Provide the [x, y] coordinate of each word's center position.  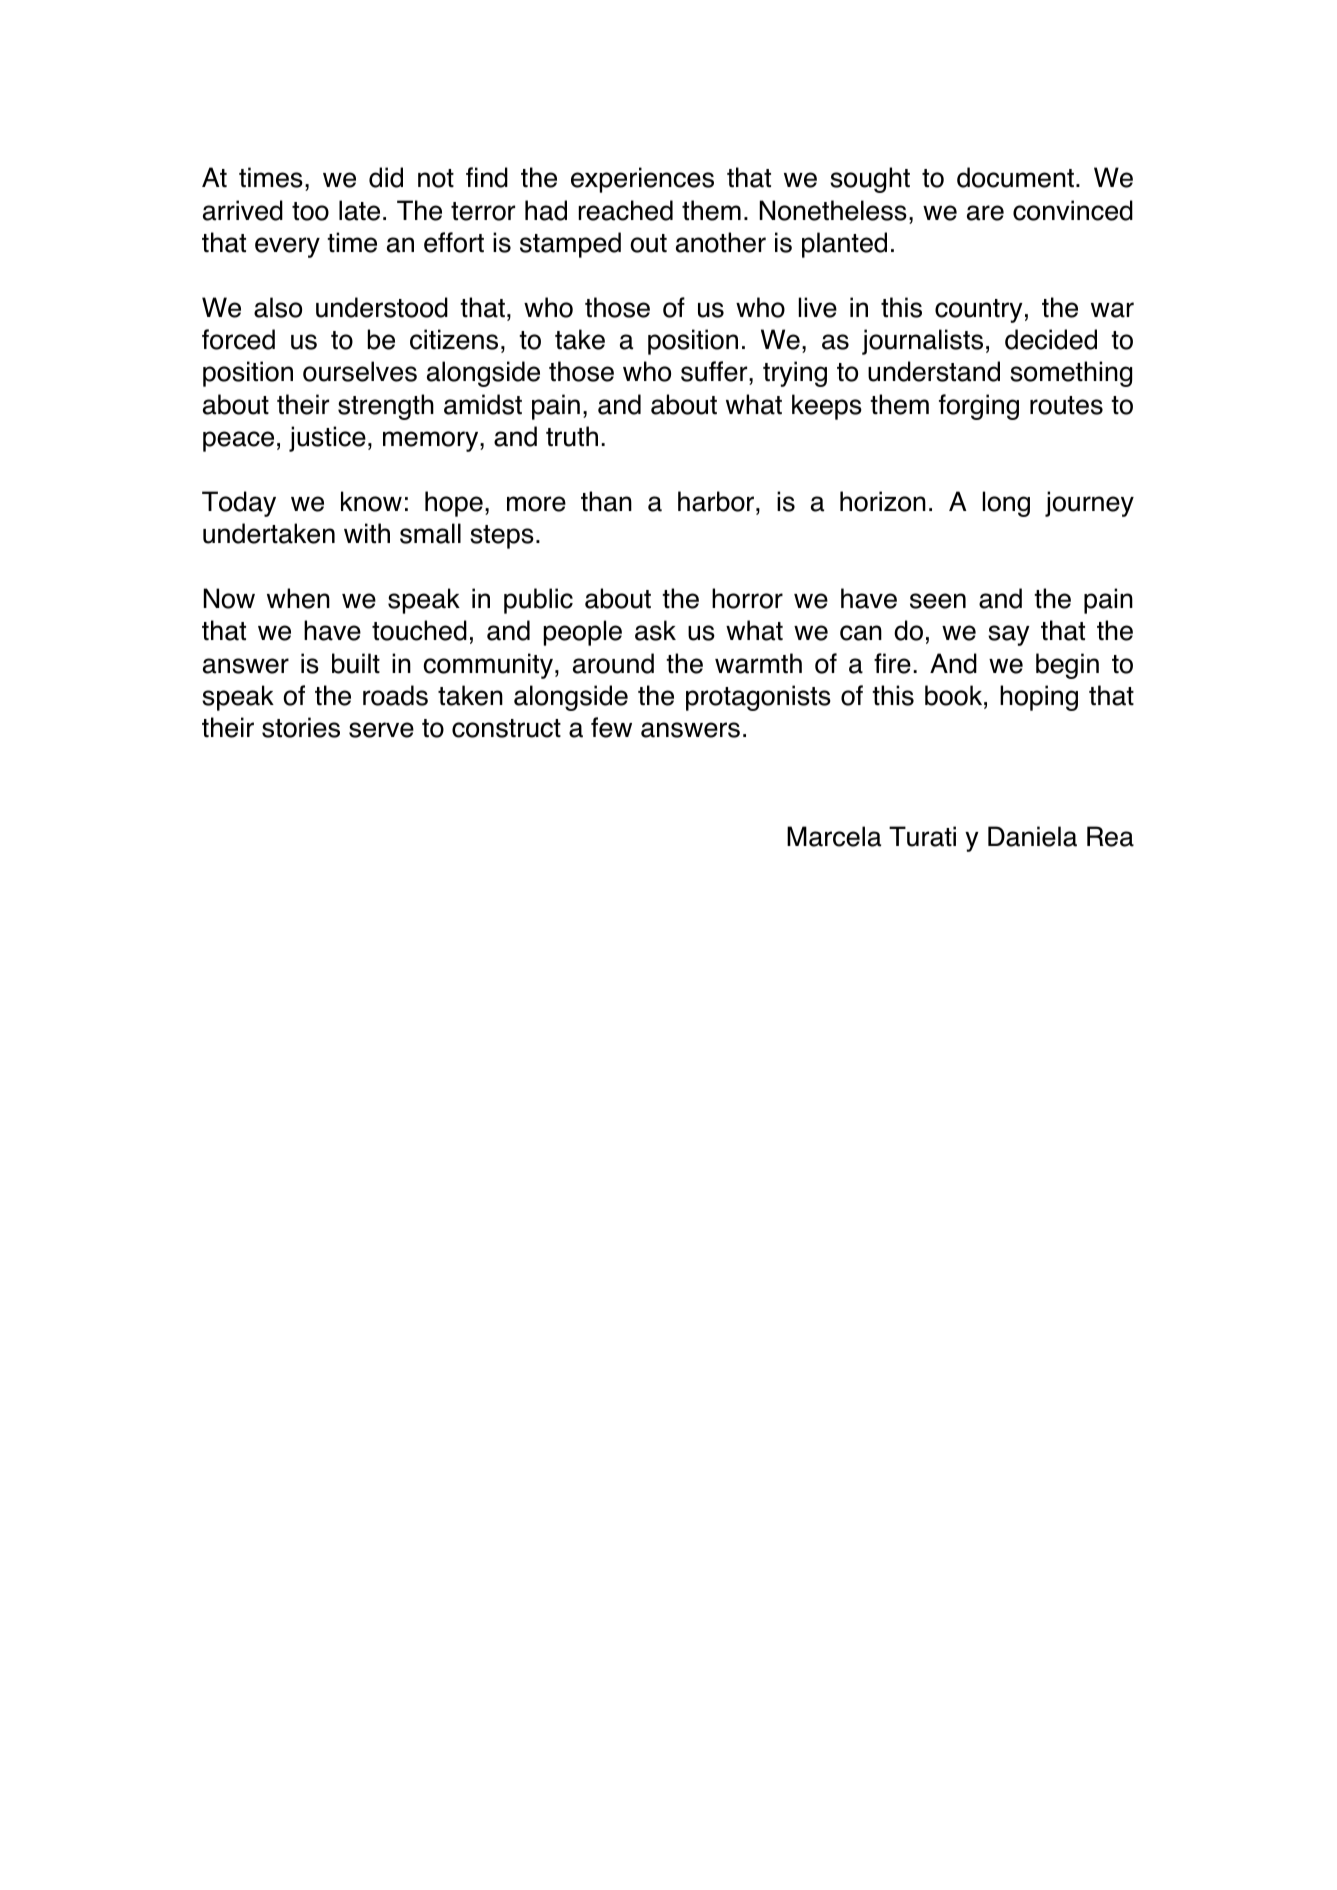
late [359, 210]
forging [979, 407]
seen [938, 601]
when [298, 598]
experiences [642, 180]
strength [386, 407]
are [985, 213]
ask [655, 630]
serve [381, 730]
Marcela [834, 836]
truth [572, 436]
